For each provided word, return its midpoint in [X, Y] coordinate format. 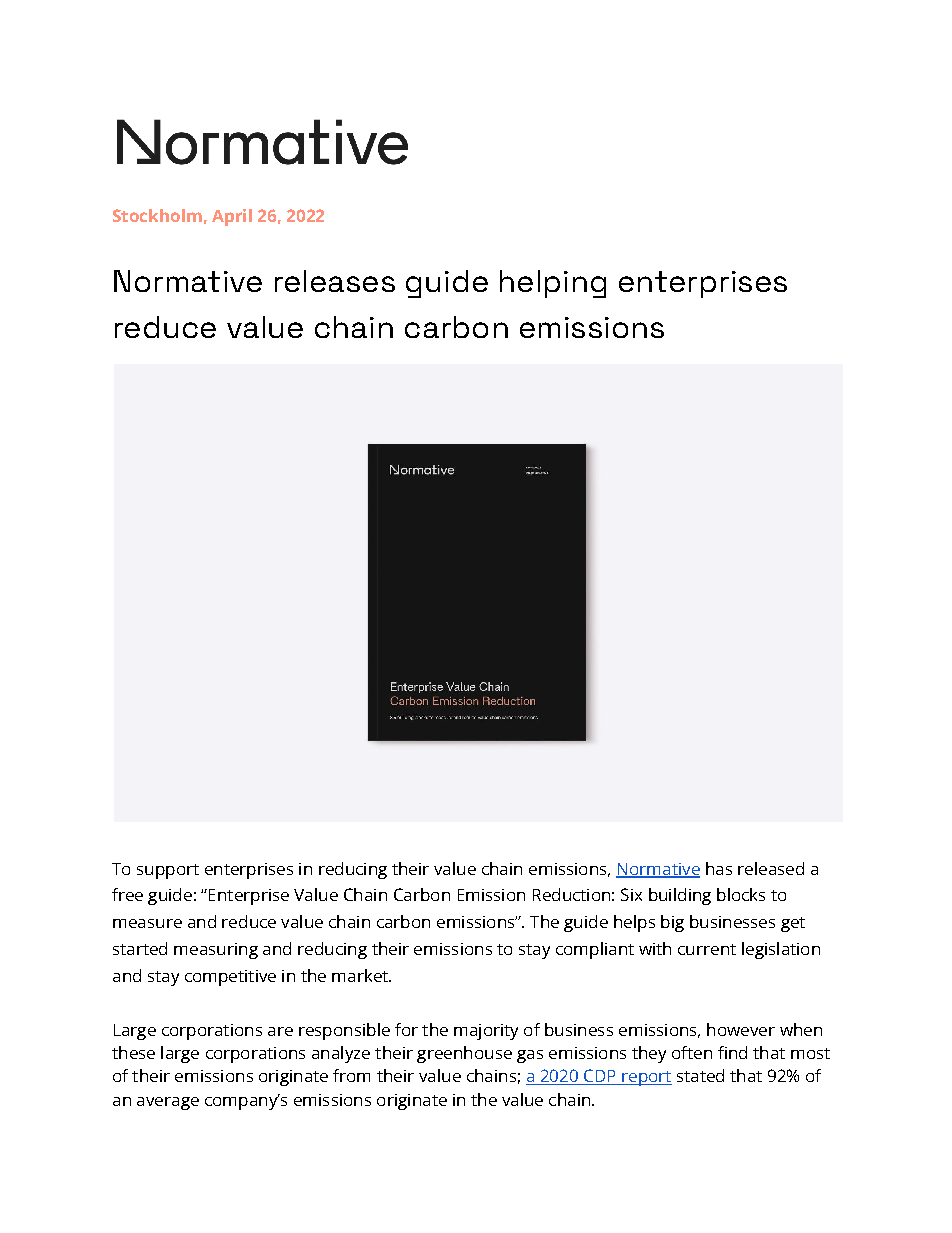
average [168, 1103]
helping [553, 284]
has [719, 868]
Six [631, 894]
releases [335, 281]
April [232, 217]
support [168, 871]
